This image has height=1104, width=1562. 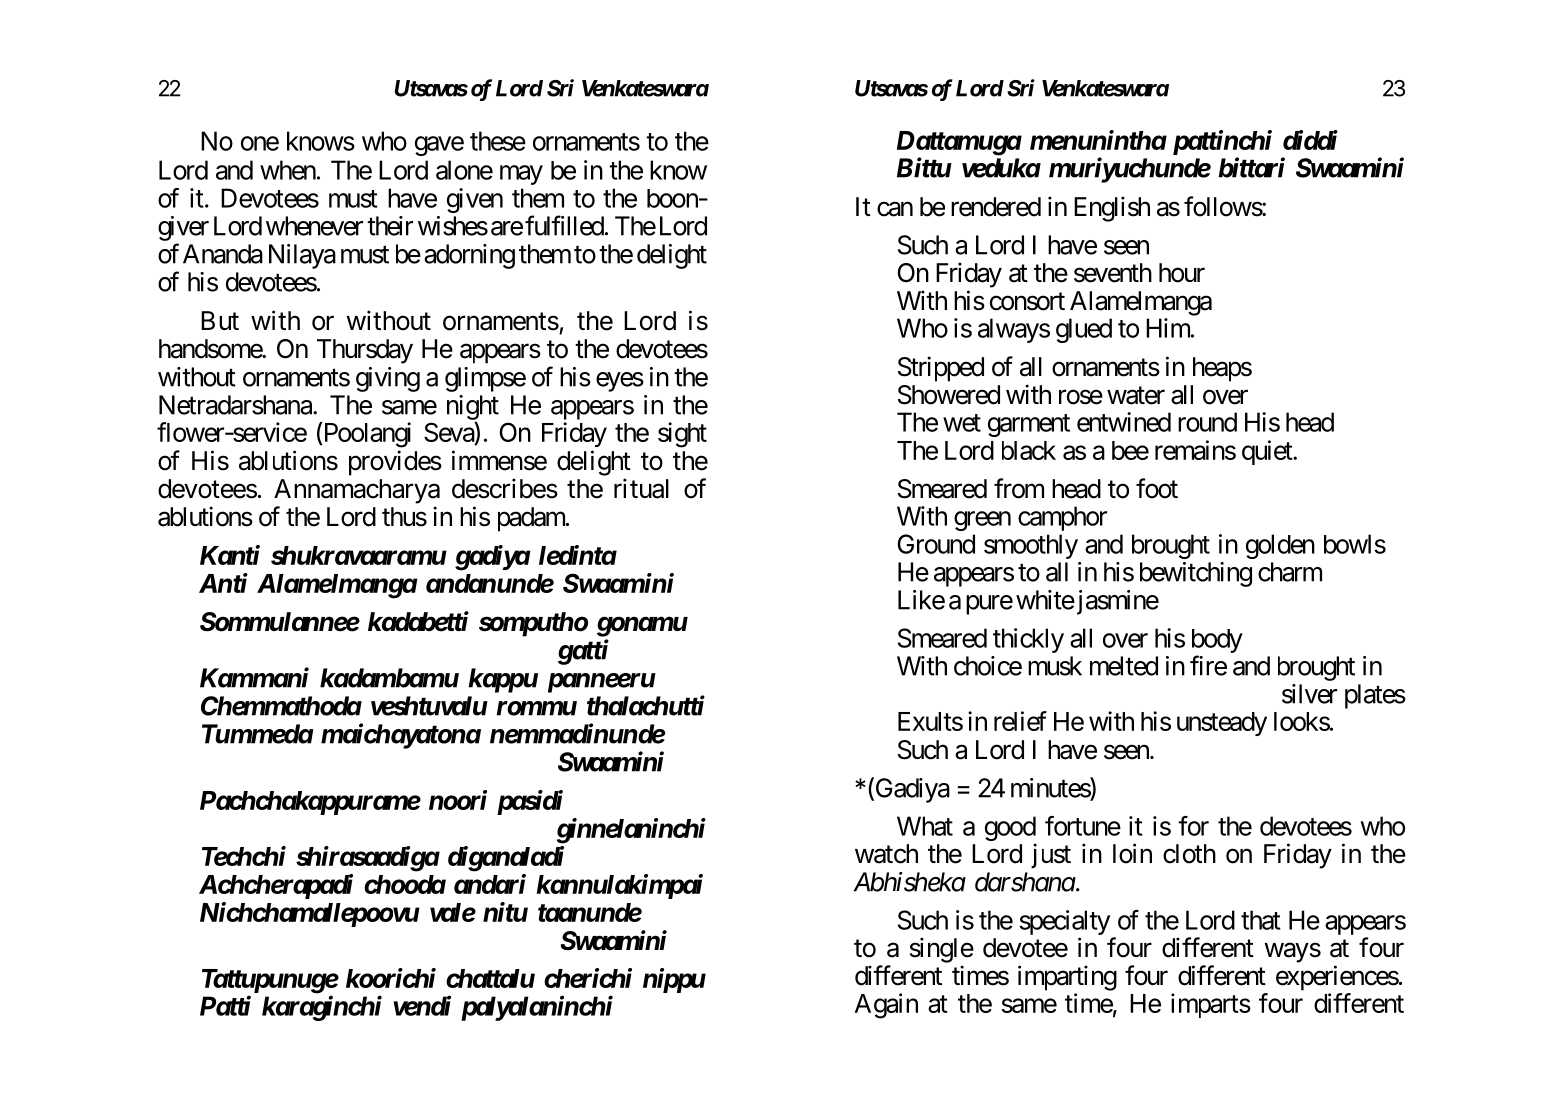 I want to click on their, so click(x=390, y=226).
